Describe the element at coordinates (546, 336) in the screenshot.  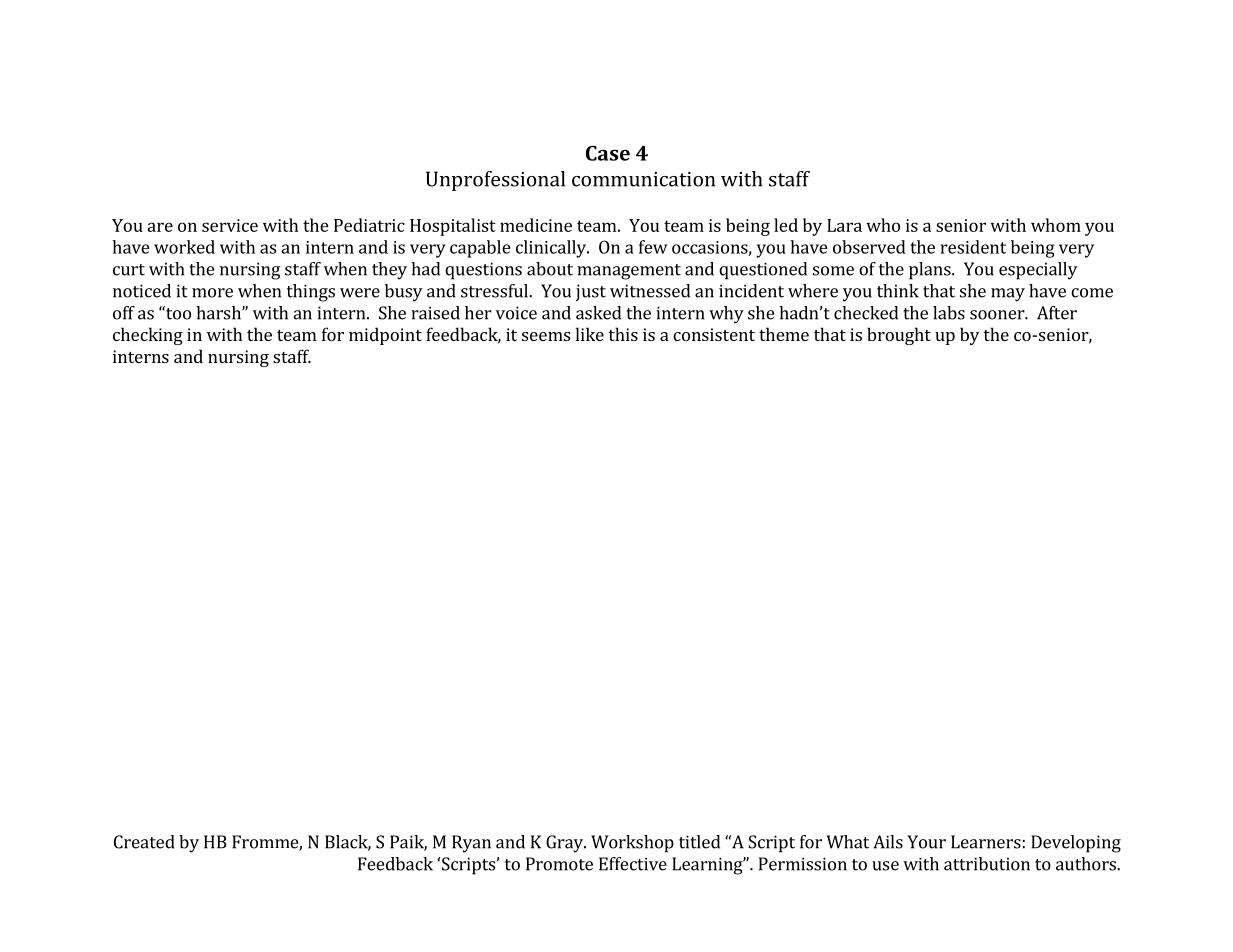
I see `seems` at that location.
